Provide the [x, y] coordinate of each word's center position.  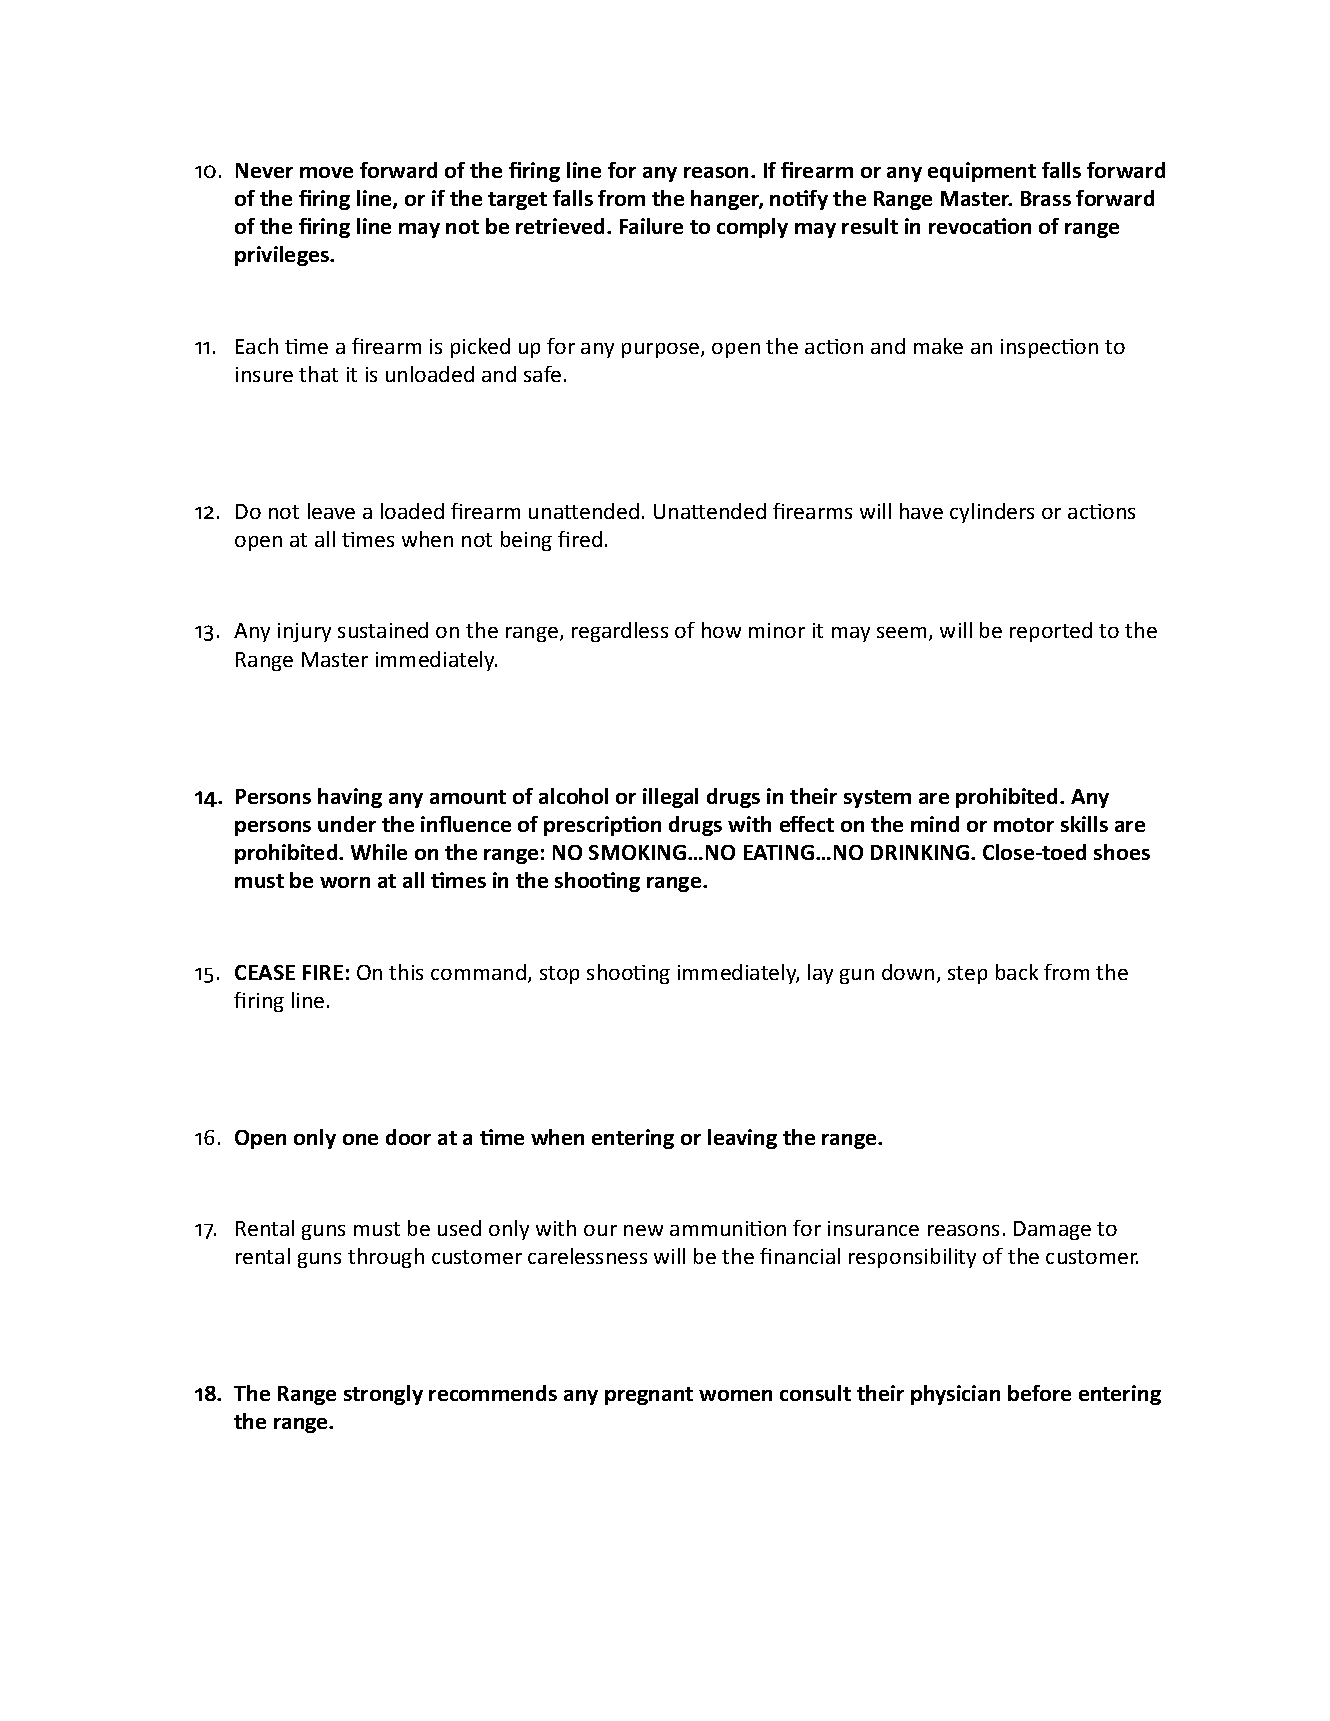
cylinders [992, 513]
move [326, 172]
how [721, 630]
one [360, 1139]
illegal [670, 798]
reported [1051, 632]
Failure [651, 226]
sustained [383, 630]
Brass [1046, 198]
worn [345, 882]
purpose [662, 350]
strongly [383, 1395]
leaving [742, 1139]
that [318, 374]
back [1017, 972]
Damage [1052, 1230]
